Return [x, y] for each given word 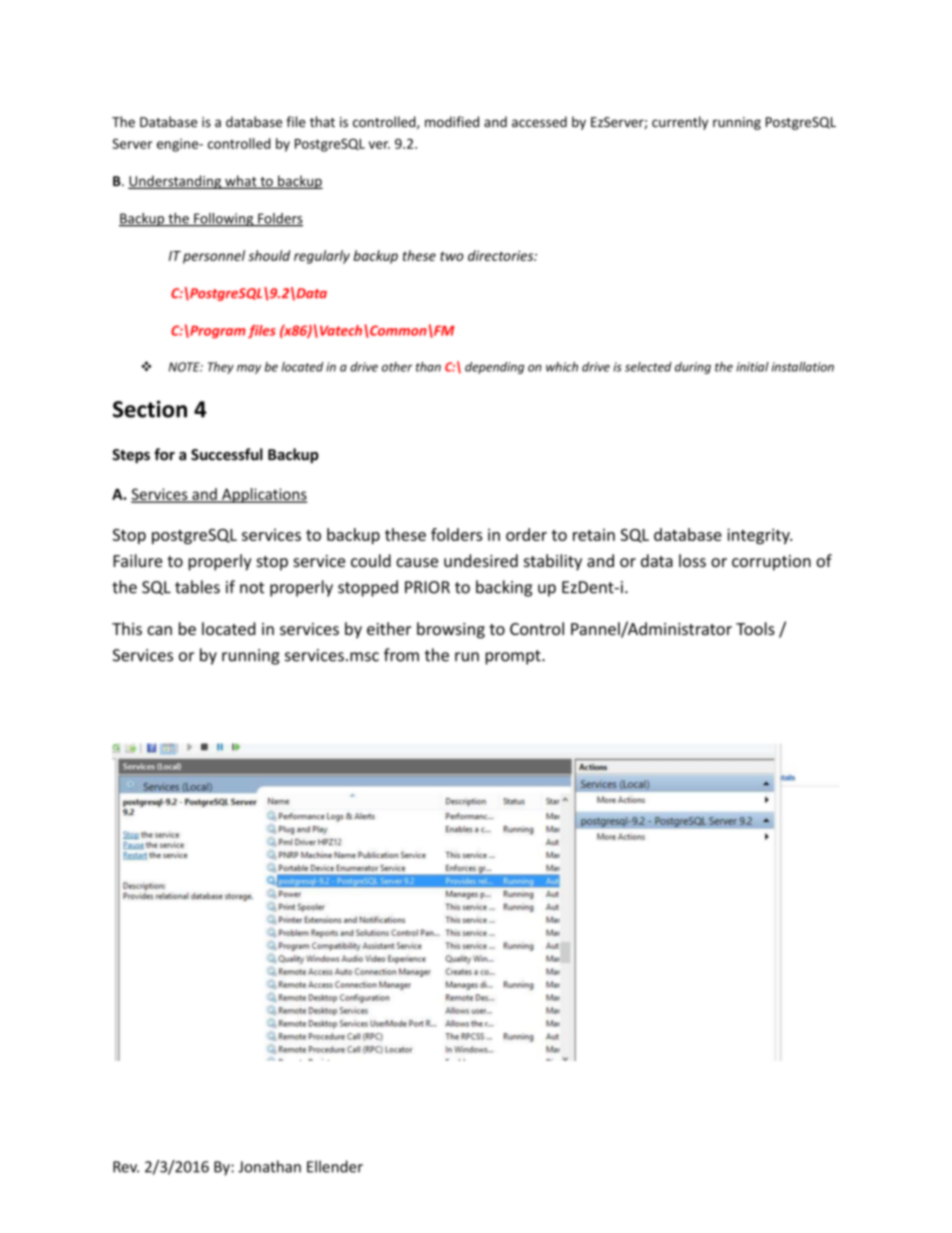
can [159, 630]
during [693, 368]
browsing [451, 630]
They [221, 368]
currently [680, 123]
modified [452, 121]
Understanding [175, 182]
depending [494, 368]
